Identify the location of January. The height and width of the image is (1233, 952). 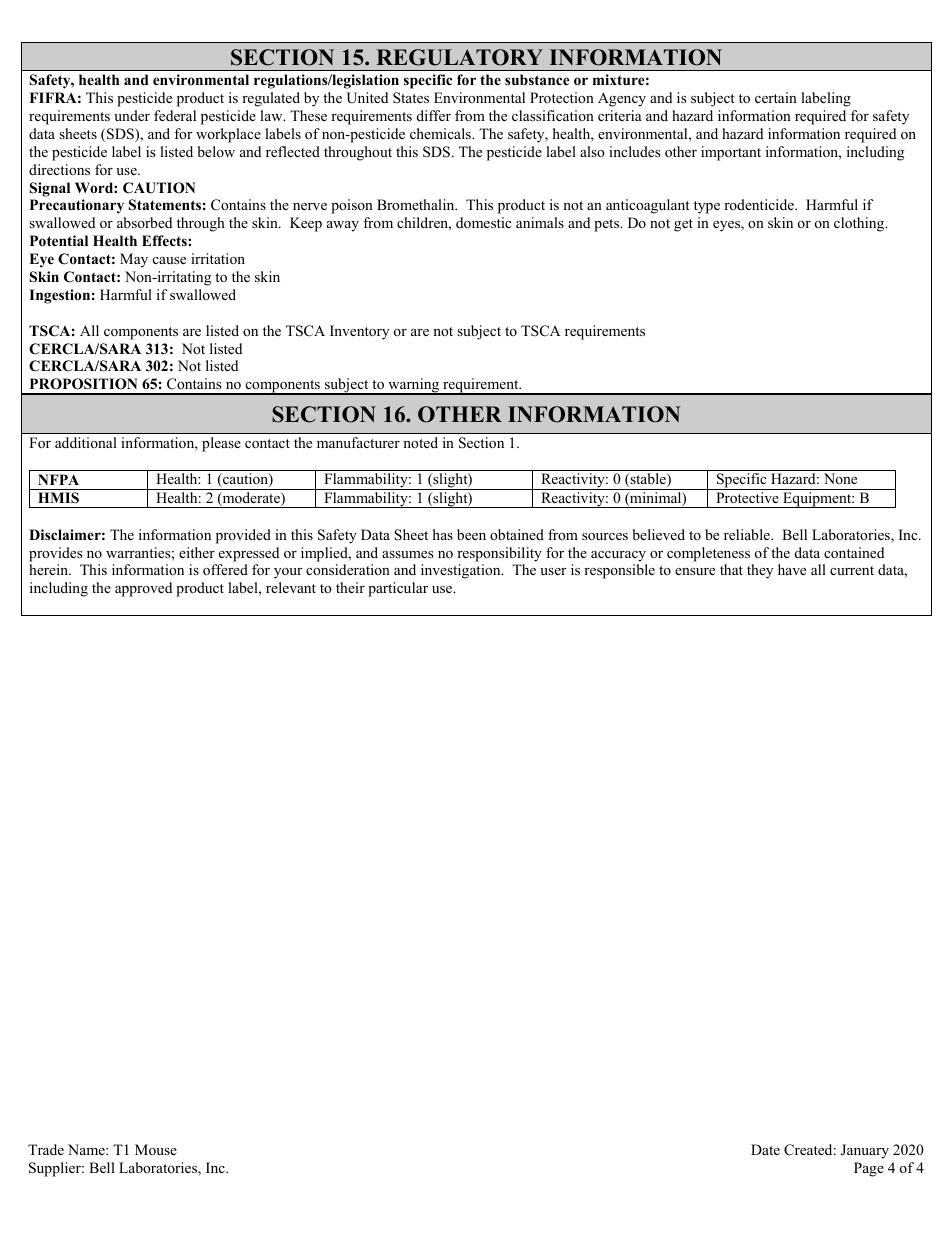
(865, 1151).
